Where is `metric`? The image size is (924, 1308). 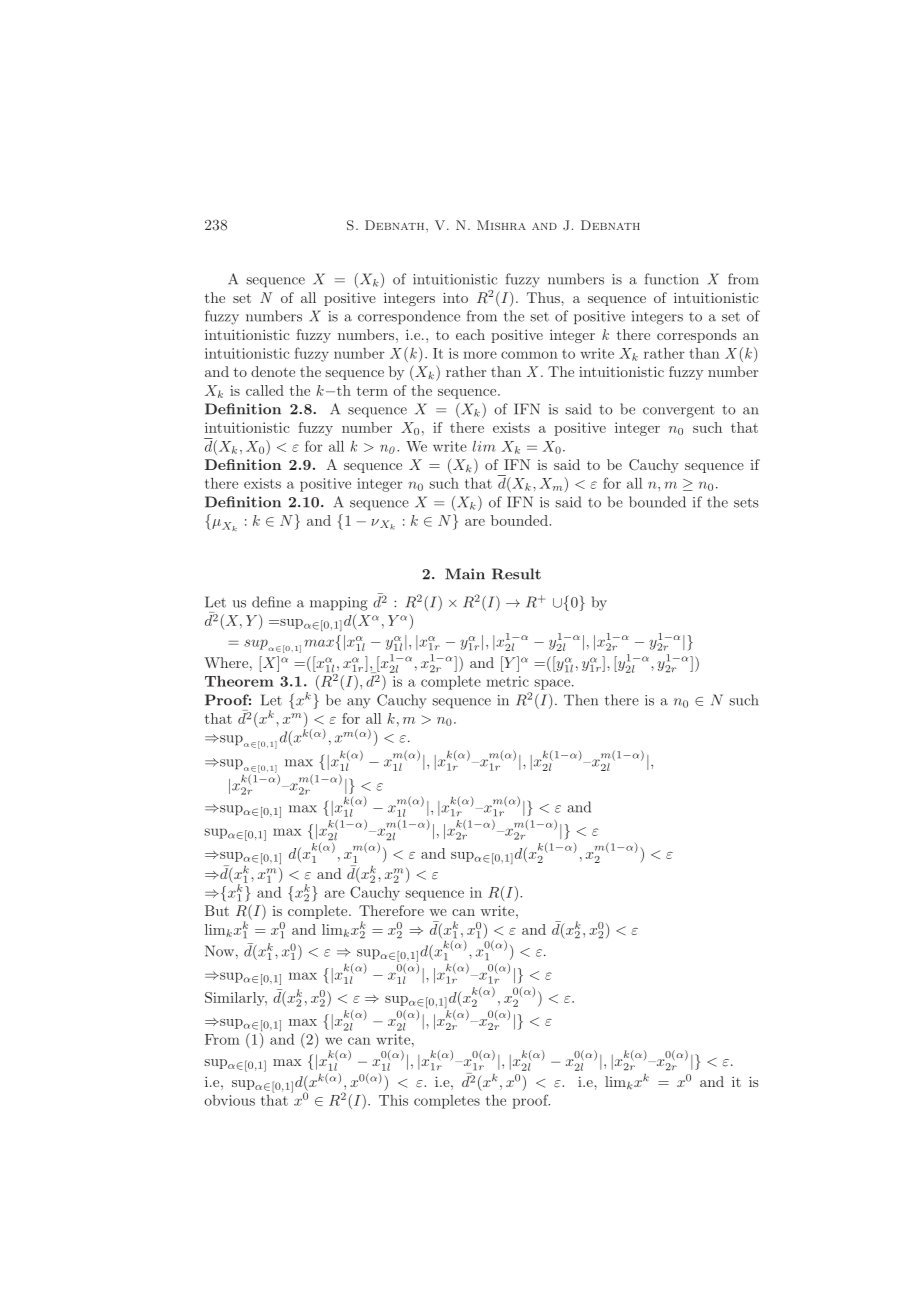 metric is located at coordinates (507, 681).
